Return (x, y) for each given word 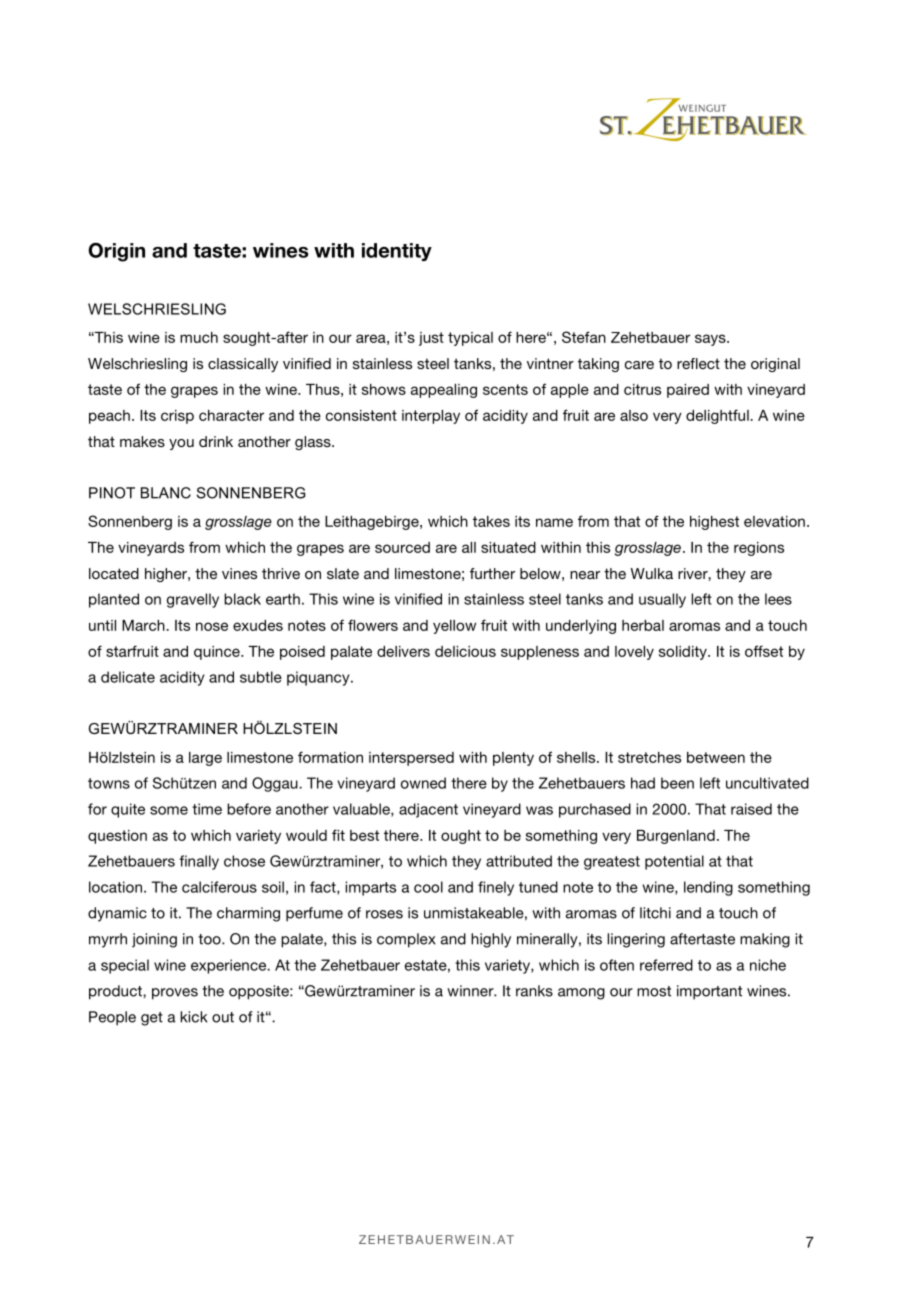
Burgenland (676, 837)
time (207, 809)
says (711, 340)
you (181, 444)
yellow (454, 627)
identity (397, 252)
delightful (718, 416)
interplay (431, 417)
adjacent (428, 810)
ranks (534, 991)
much (199, 337)
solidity (684, 653)
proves (175, 994)
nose (212, 626)
